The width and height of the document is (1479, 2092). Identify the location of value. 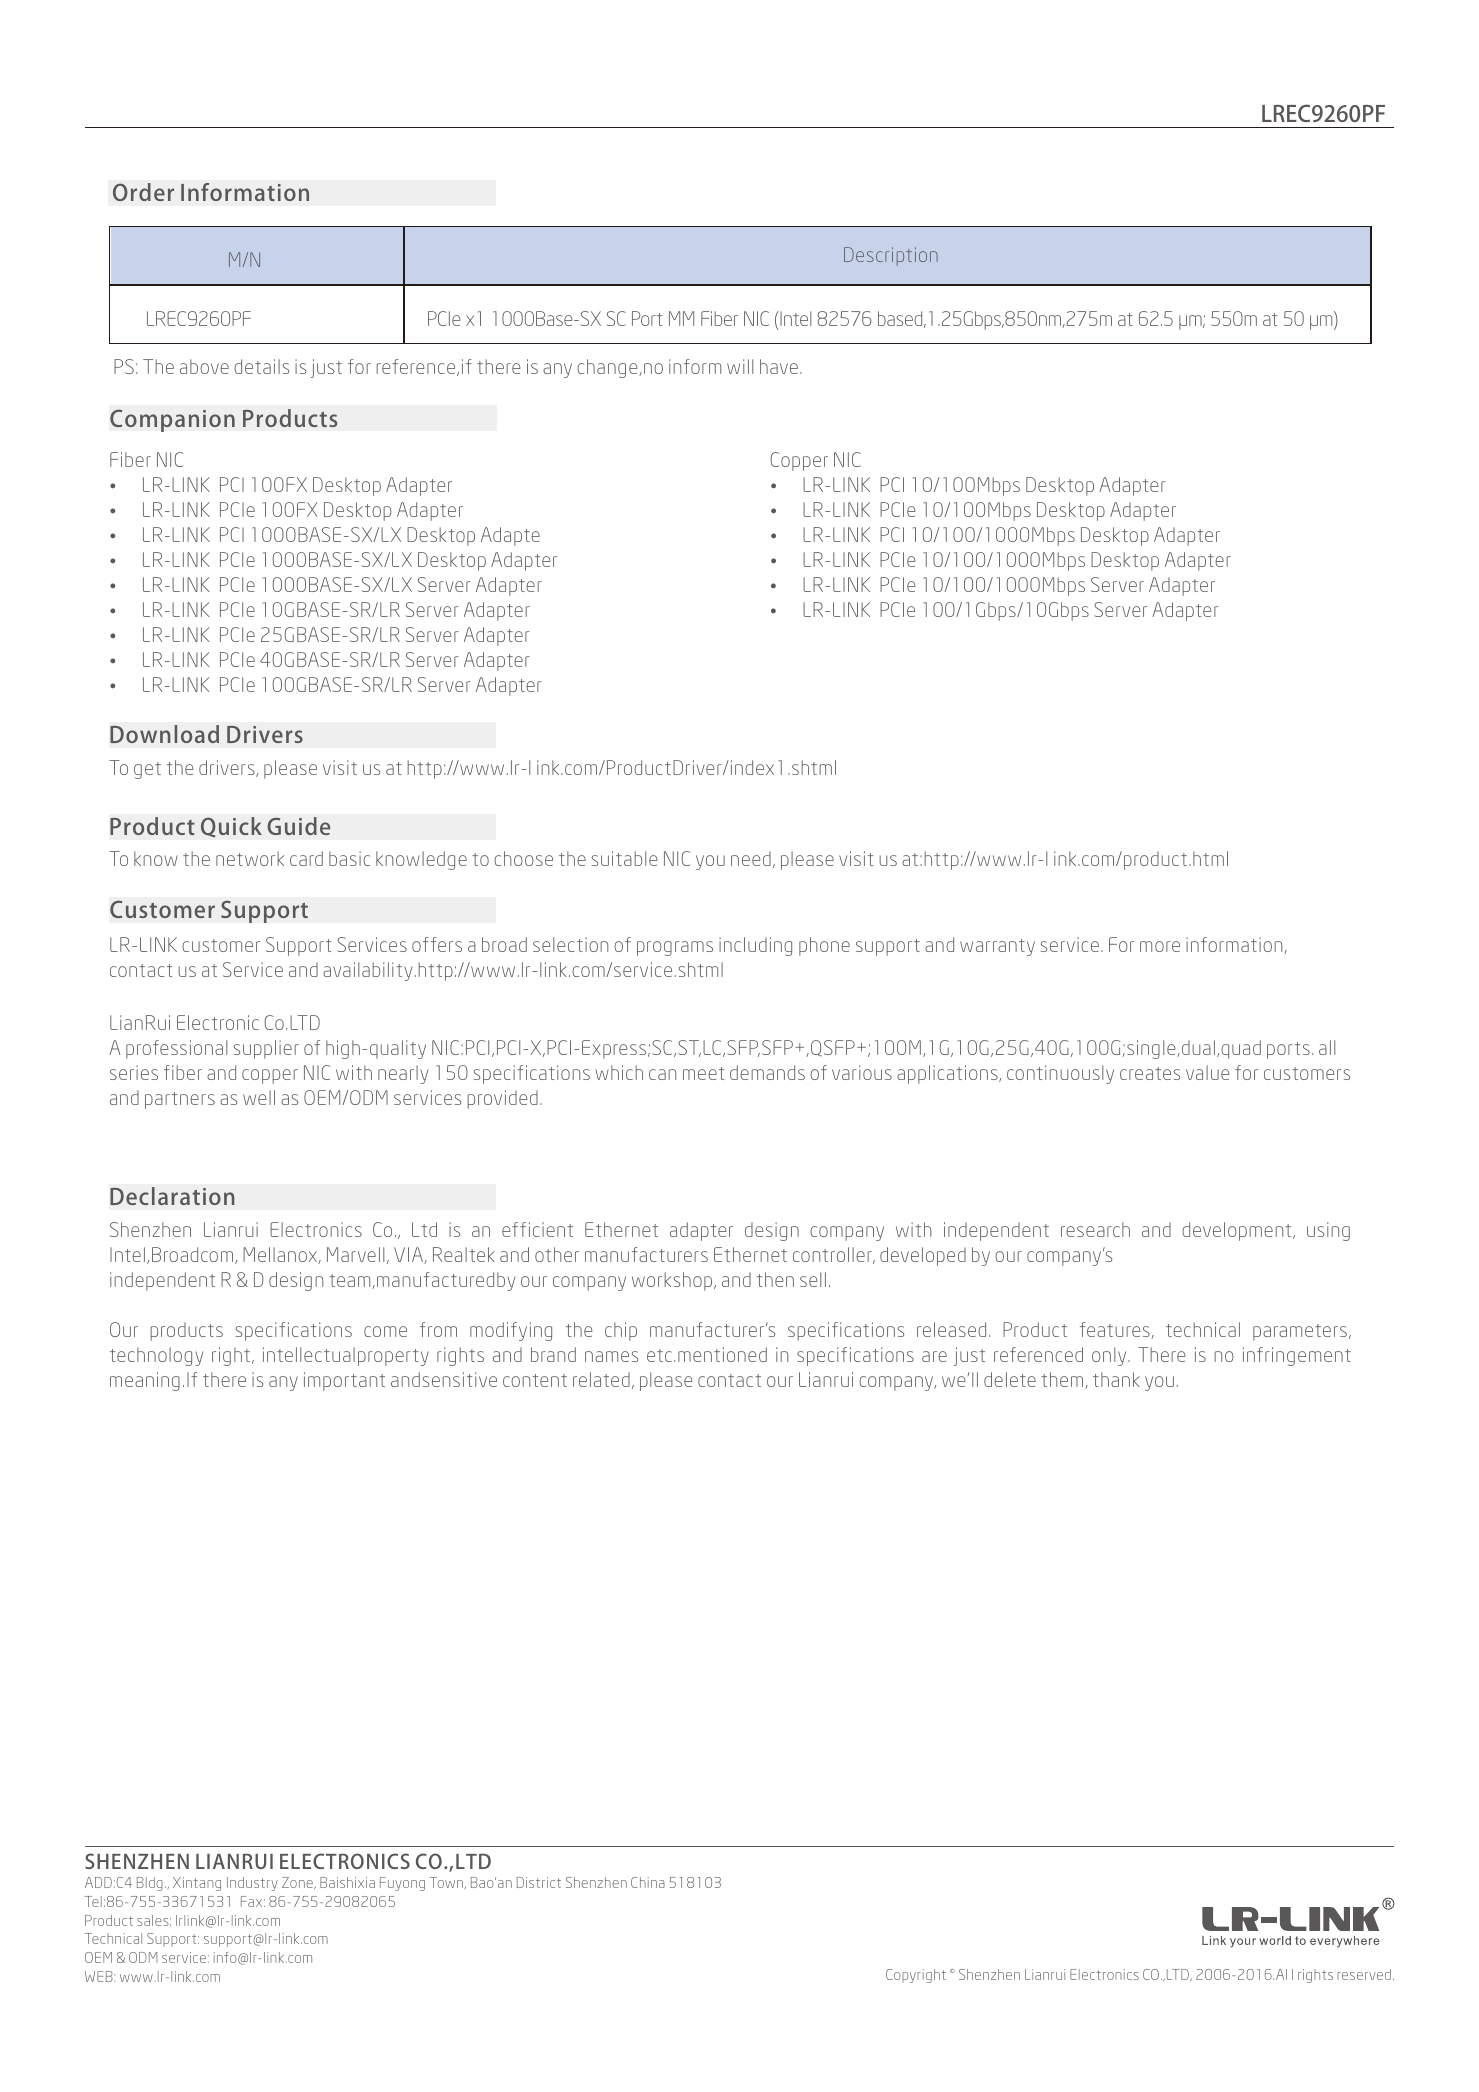
(1207, 1072).
